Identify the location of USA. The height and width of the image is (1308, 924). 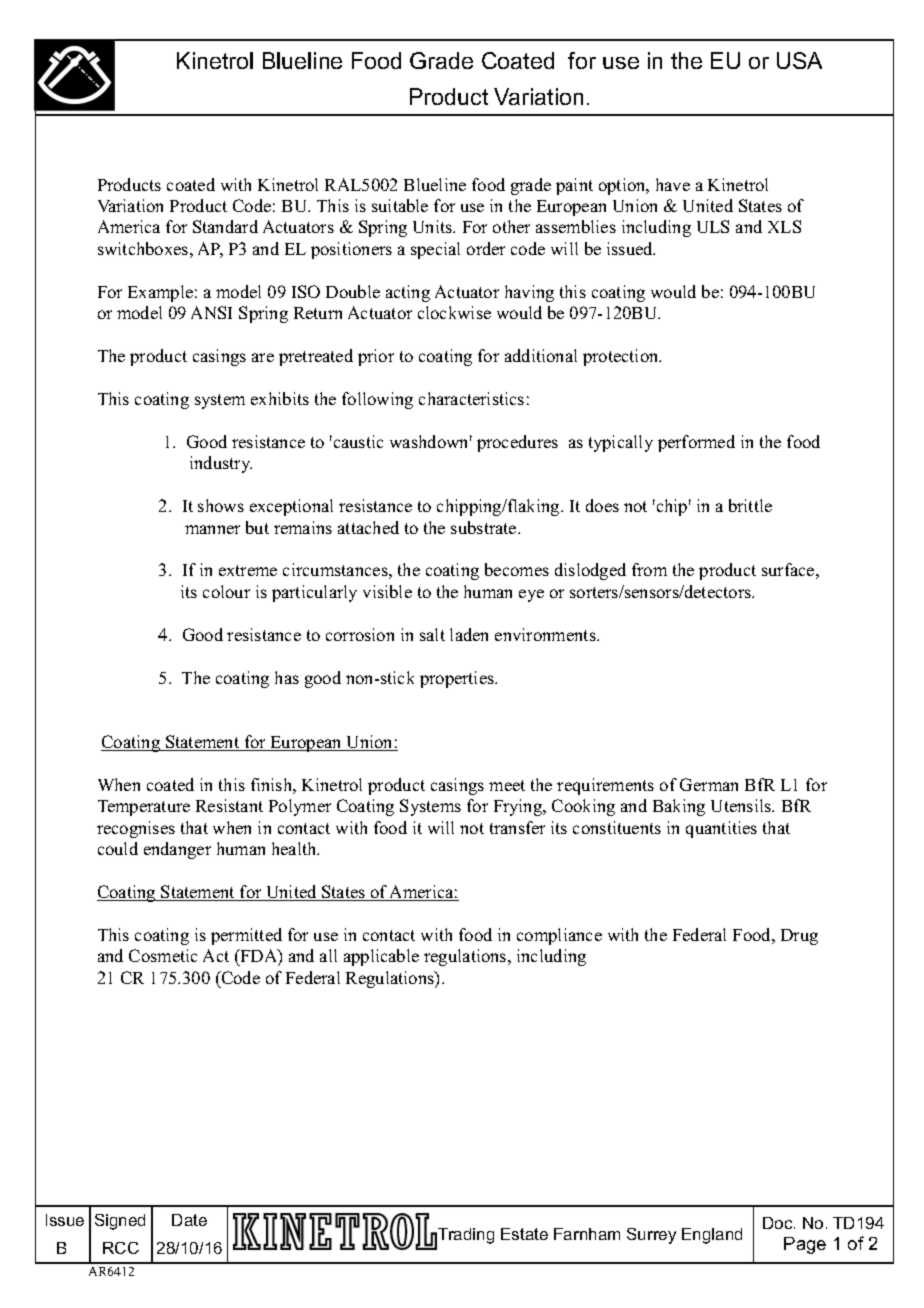
(799, 60).
